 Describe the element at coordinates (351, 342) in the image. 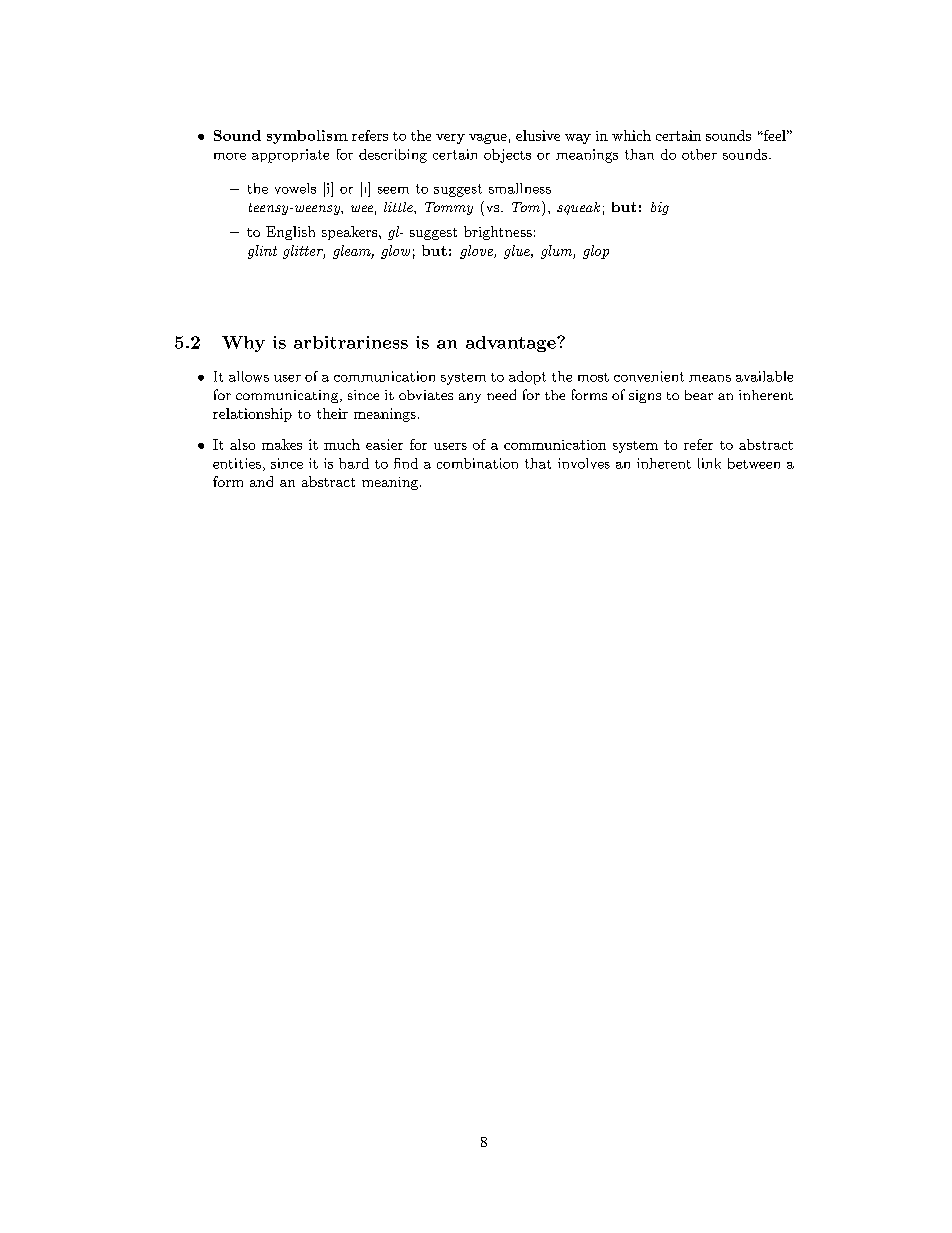

I see `arbitrariness` at that location.
